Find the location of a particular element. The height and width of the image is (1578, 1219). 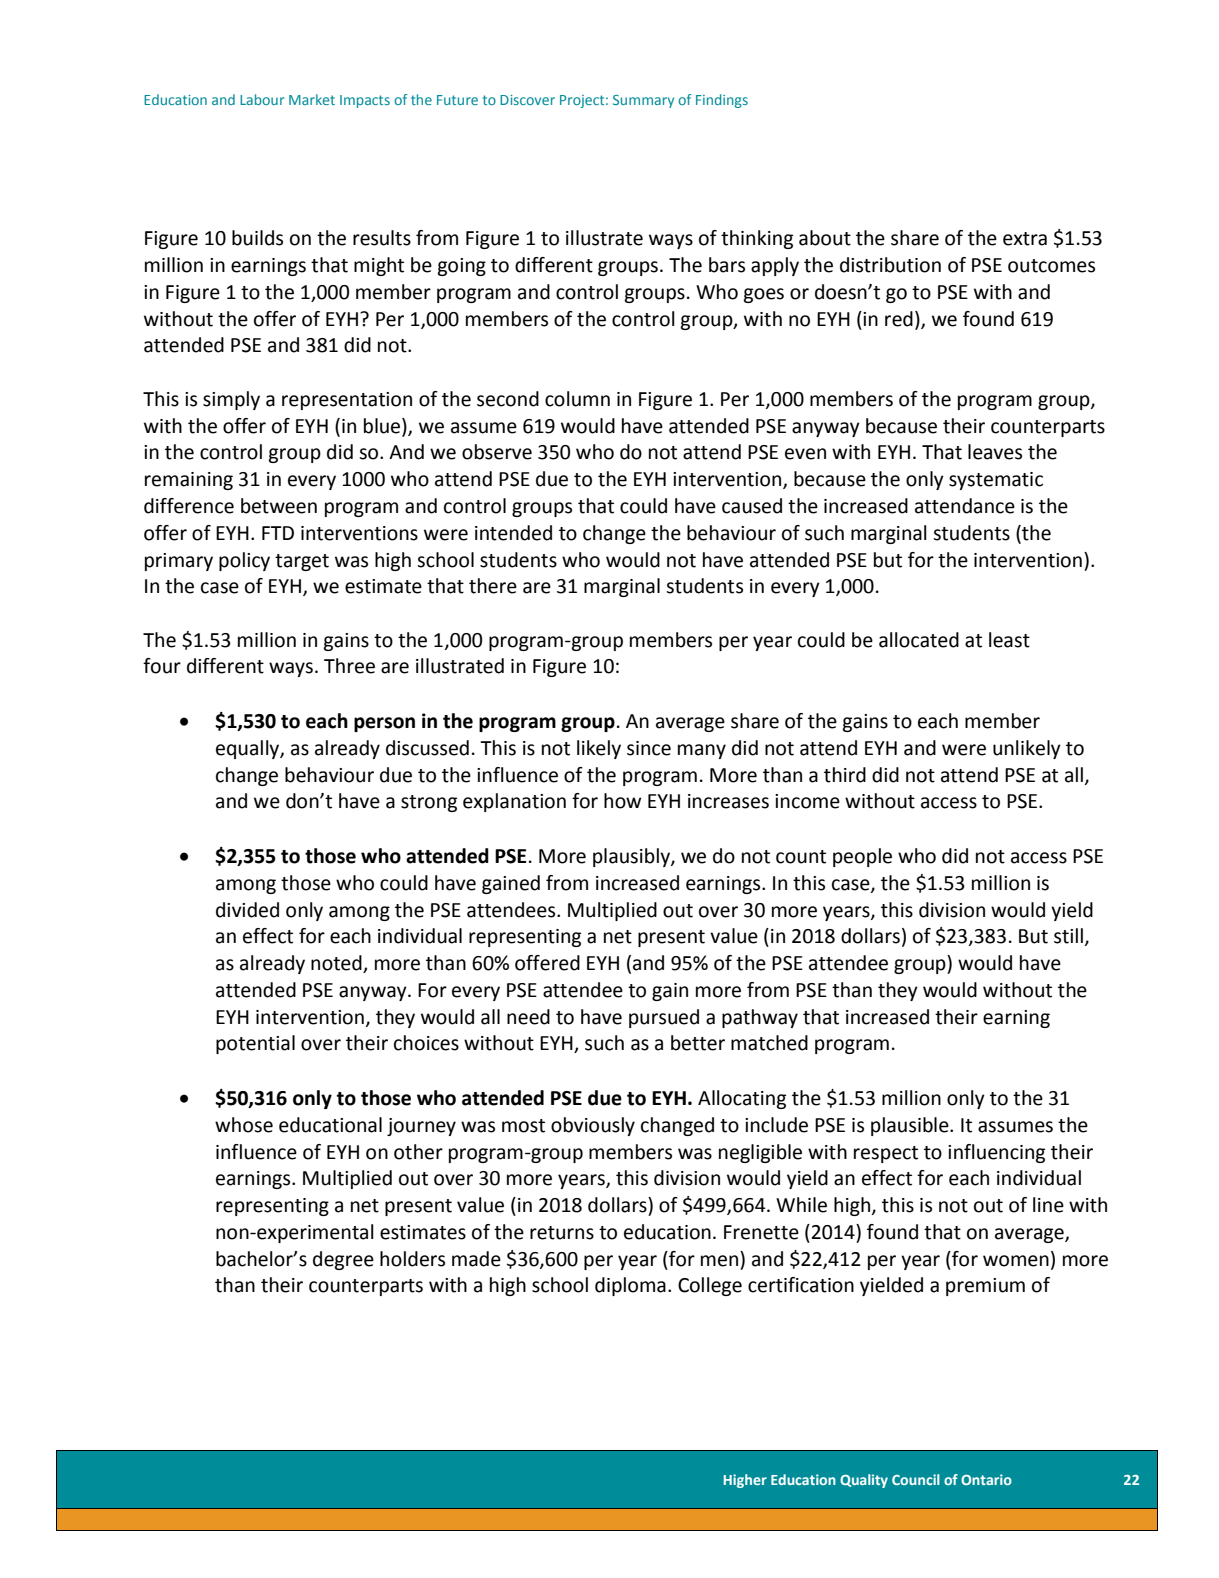

whose is located at coordinates (244, 1125).
